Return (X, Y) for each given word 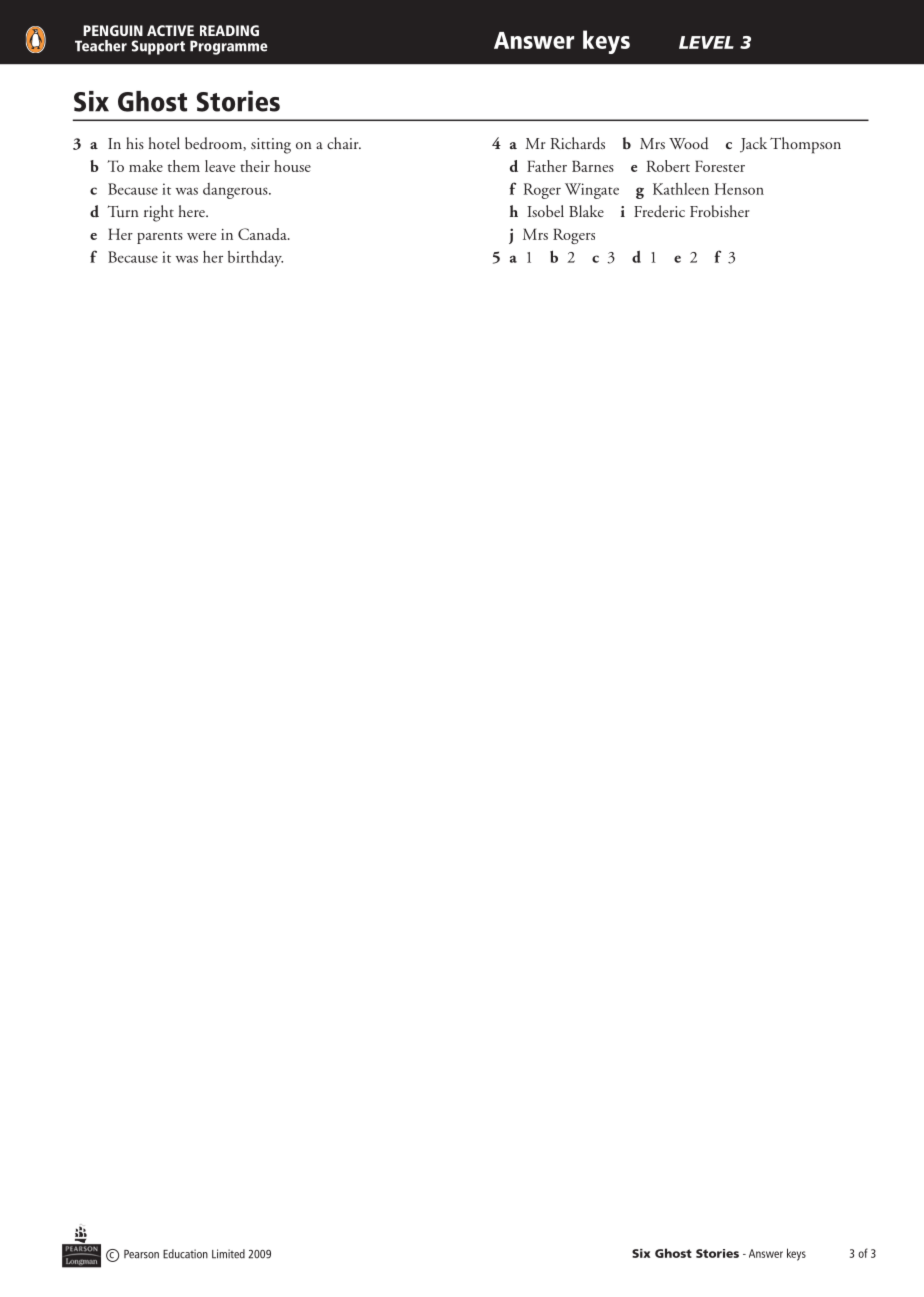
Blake (586, 211)
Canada (263, 234)
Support (158, 47)
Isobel (545, 211)
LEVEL (706, 42)
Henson (739, 189)
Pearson (141, 1254)
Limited (228, 1254)
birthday (255, 259)
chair (344, 143)
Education (185, 1254)
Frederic (659, 211)
